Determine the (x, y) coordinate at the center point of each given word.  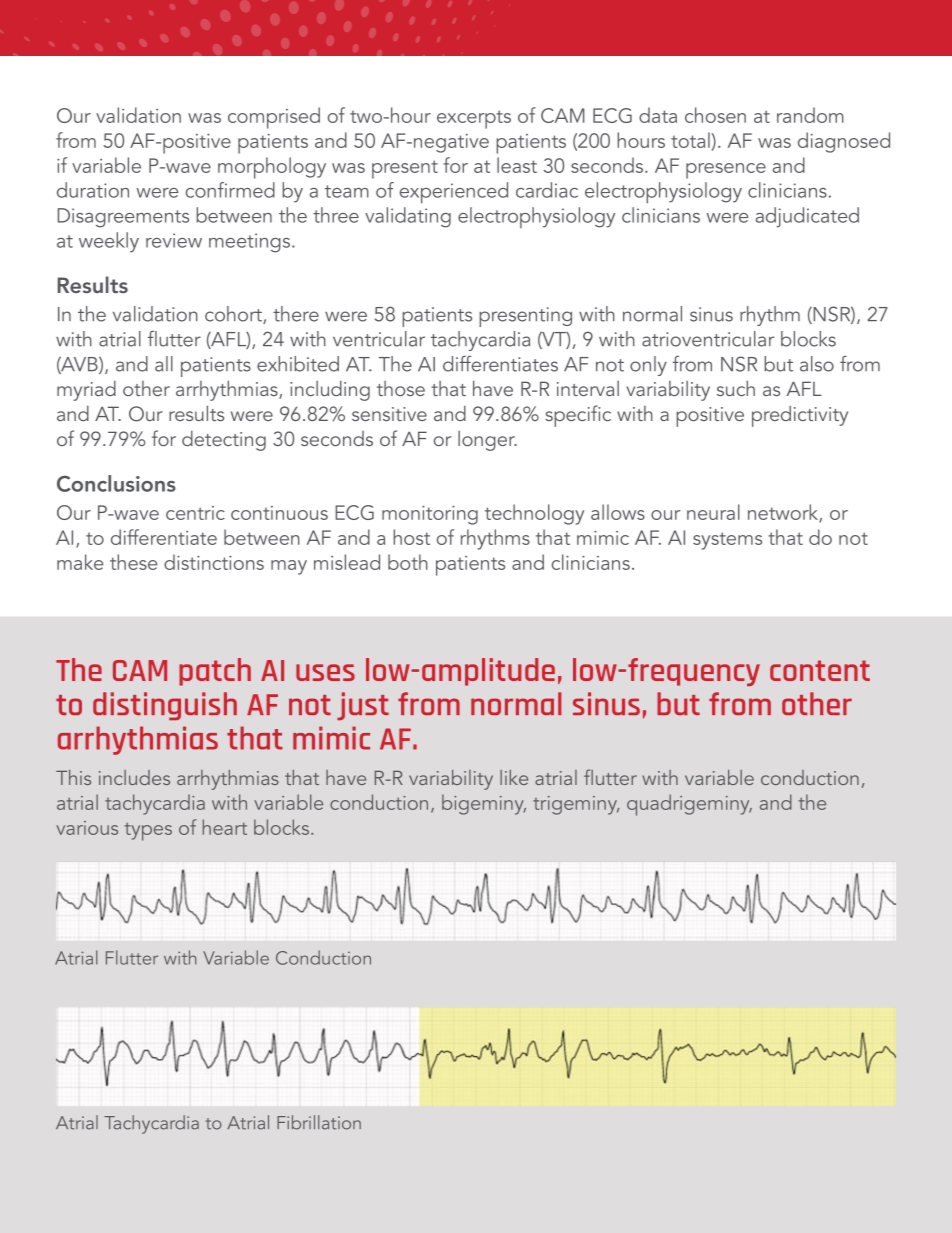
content (820, 670)
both (408, 562)
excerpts (474, 119)
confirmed (230, 190)
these (133, 562)
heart (225, 827)
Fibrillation (319, 1122)
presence (726, 171)
